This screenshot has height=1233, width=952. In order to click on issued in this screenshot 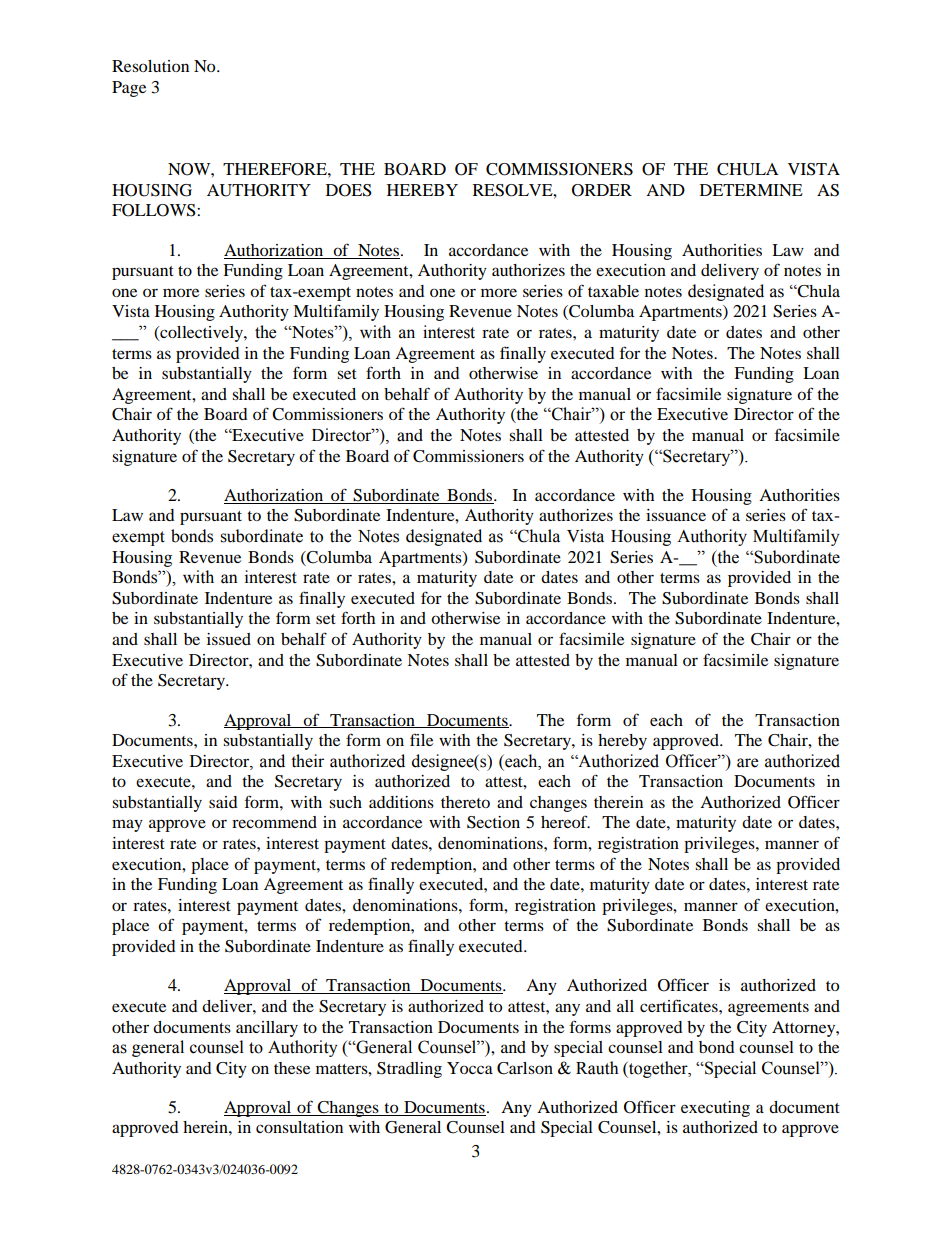, I will do `click(229, 639)`.
